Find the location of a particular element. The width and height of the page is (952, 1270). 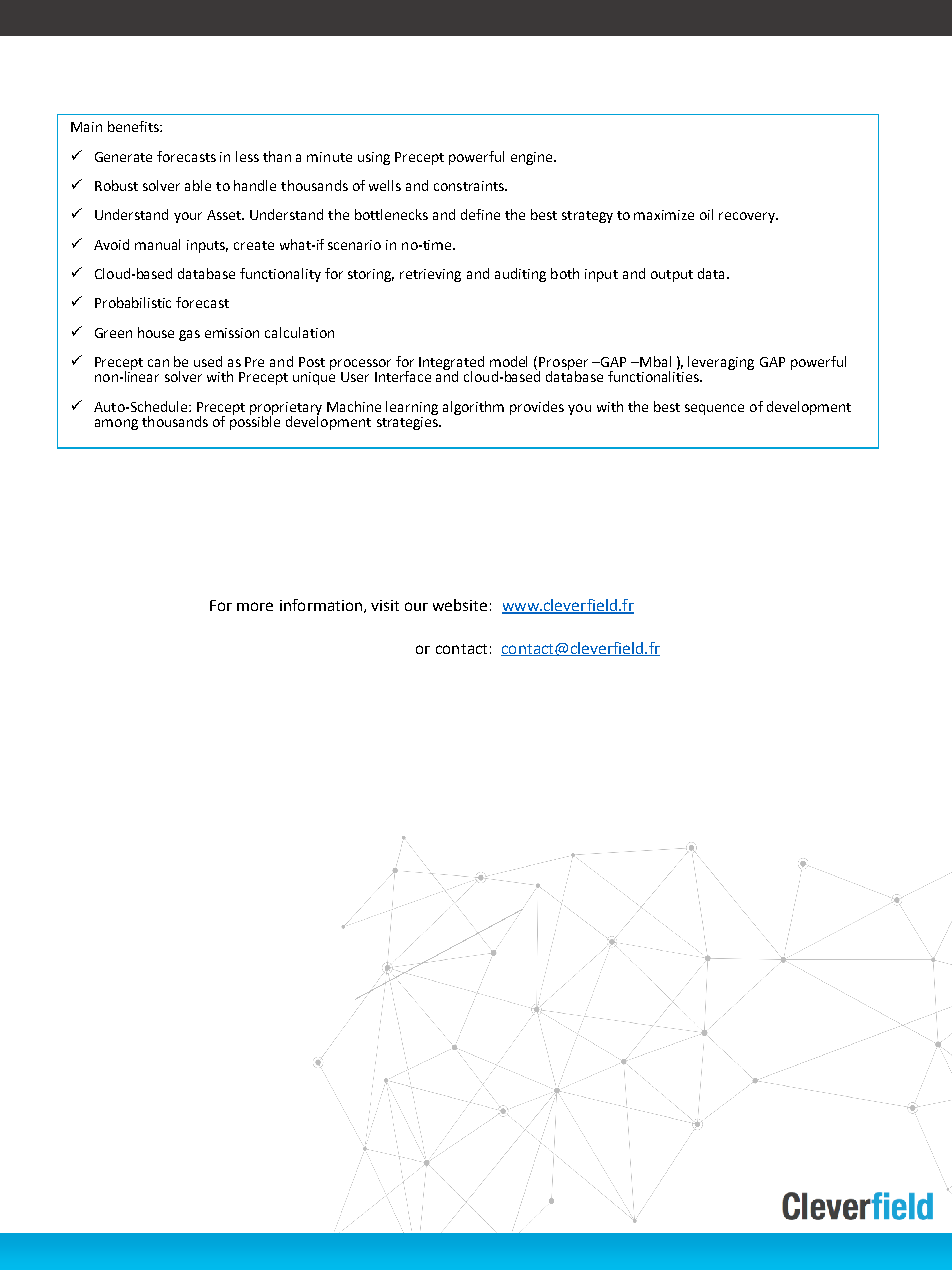

using is located at coordinates (374, 158).
